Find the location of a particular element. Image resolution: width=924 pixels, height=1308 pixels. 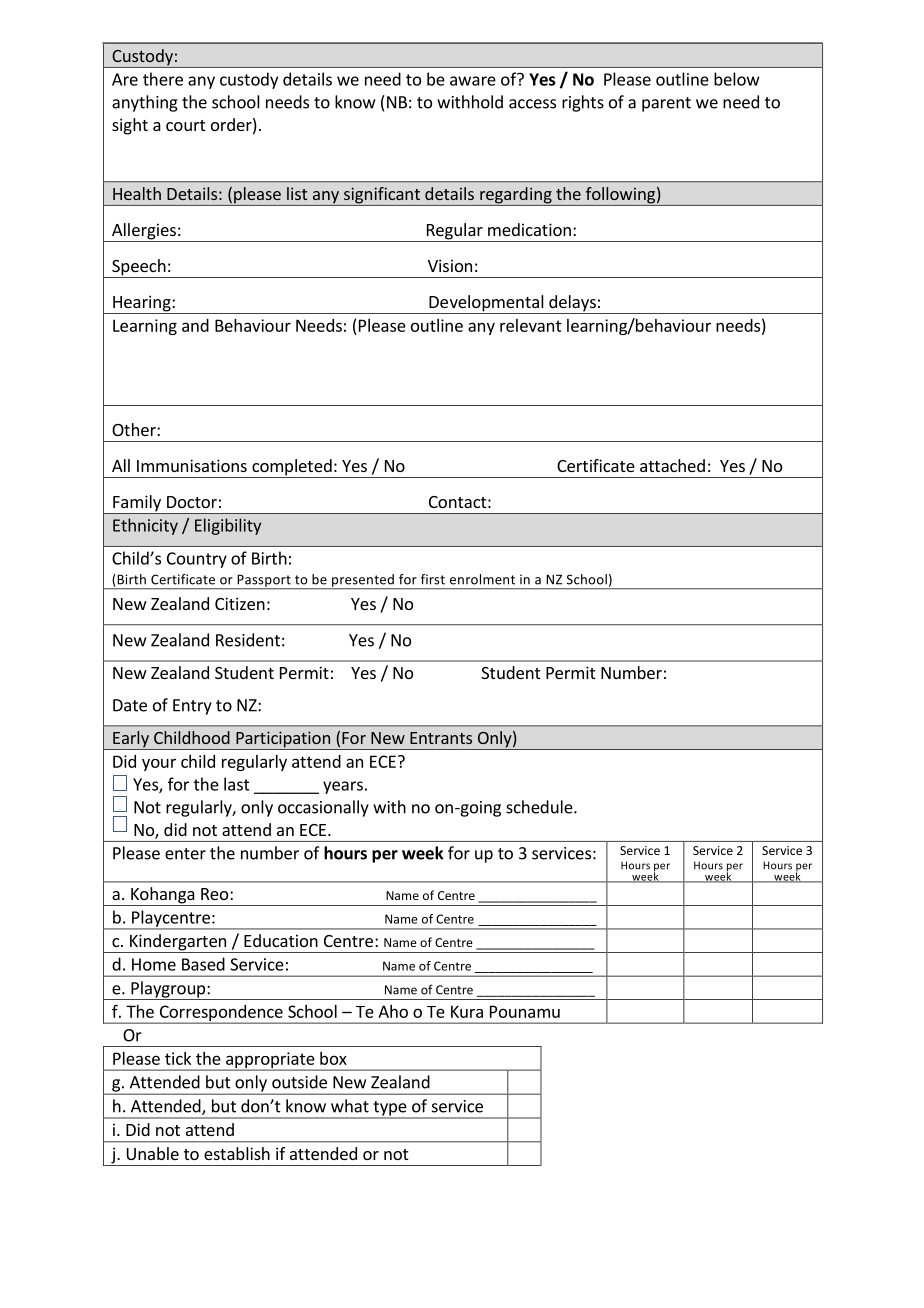

type is located at coordinates (390, 1109).
